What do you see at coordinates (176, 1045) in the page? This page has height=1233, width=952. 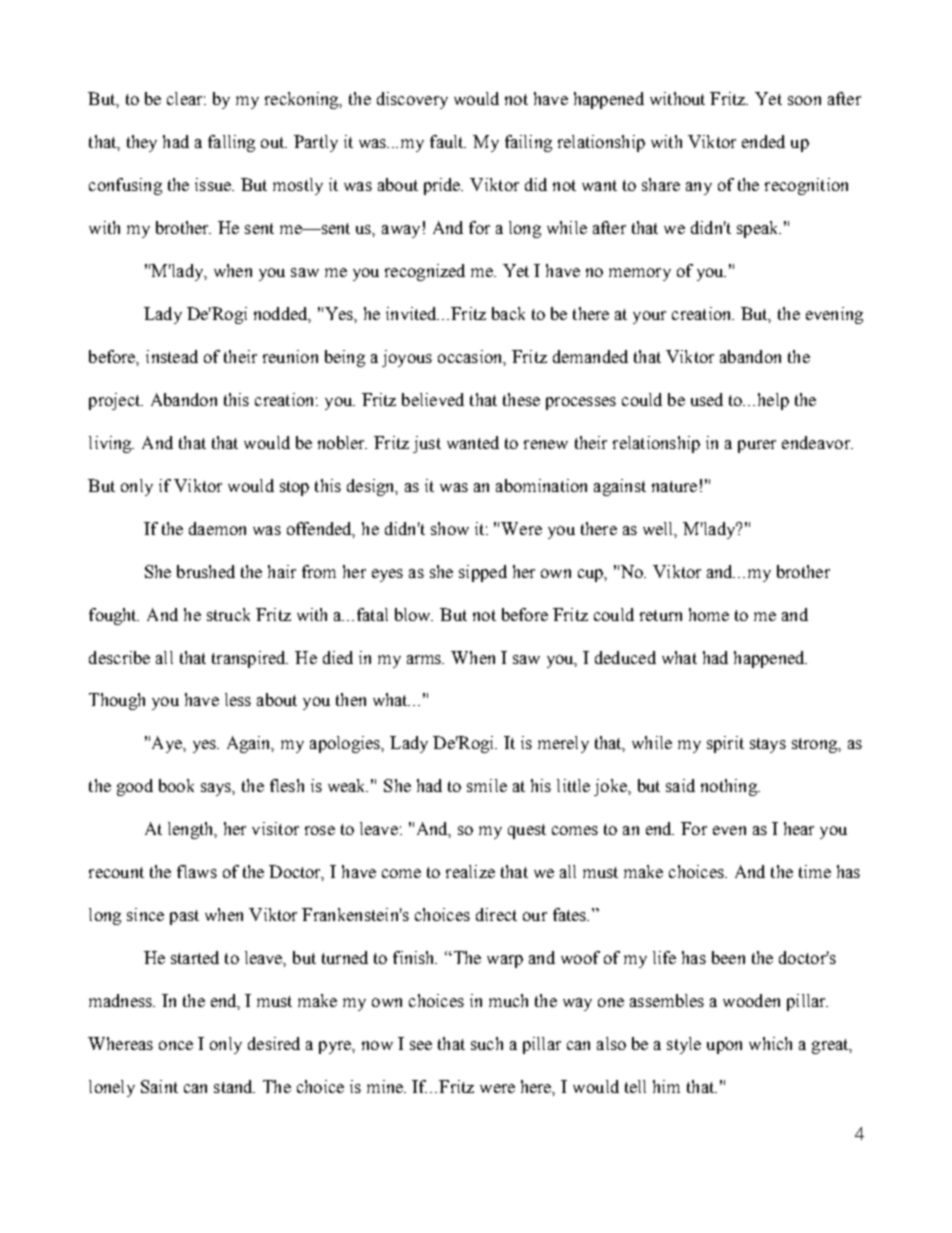 I see `once` at bounding box center [176, 1045].
